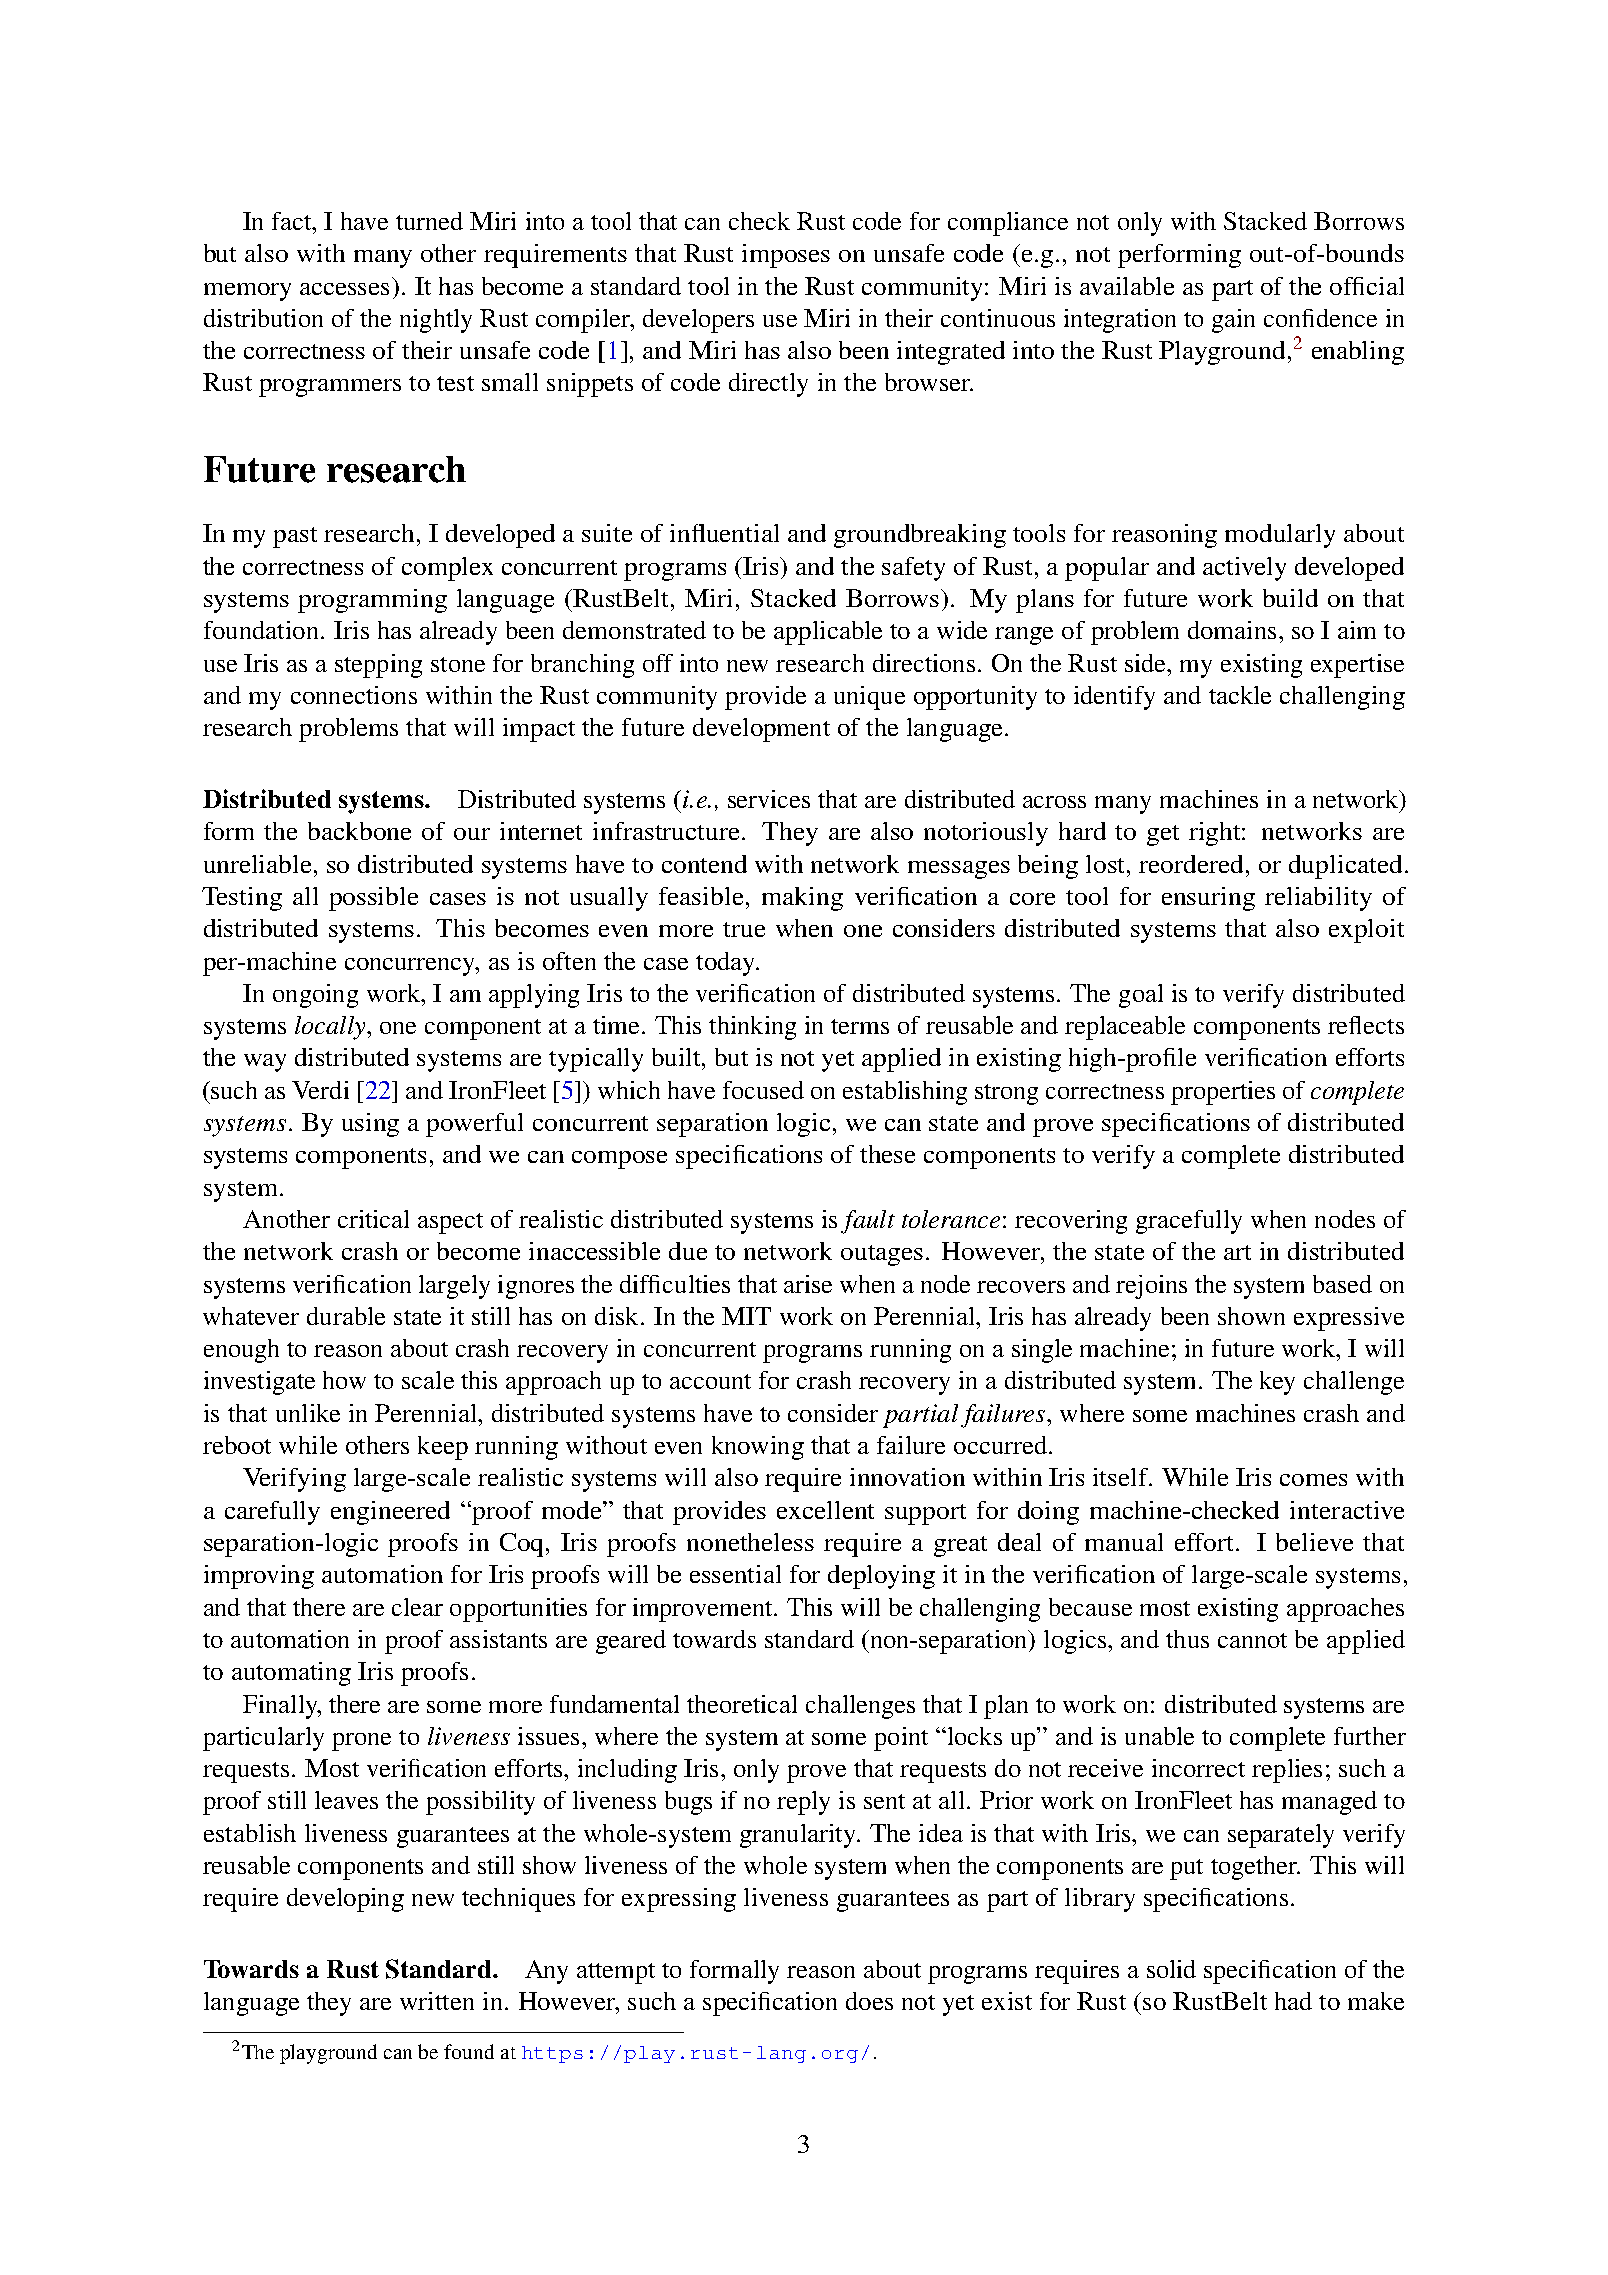 This page has width=1608, height=2275. I want to click on domains, so click(1232, 630).
